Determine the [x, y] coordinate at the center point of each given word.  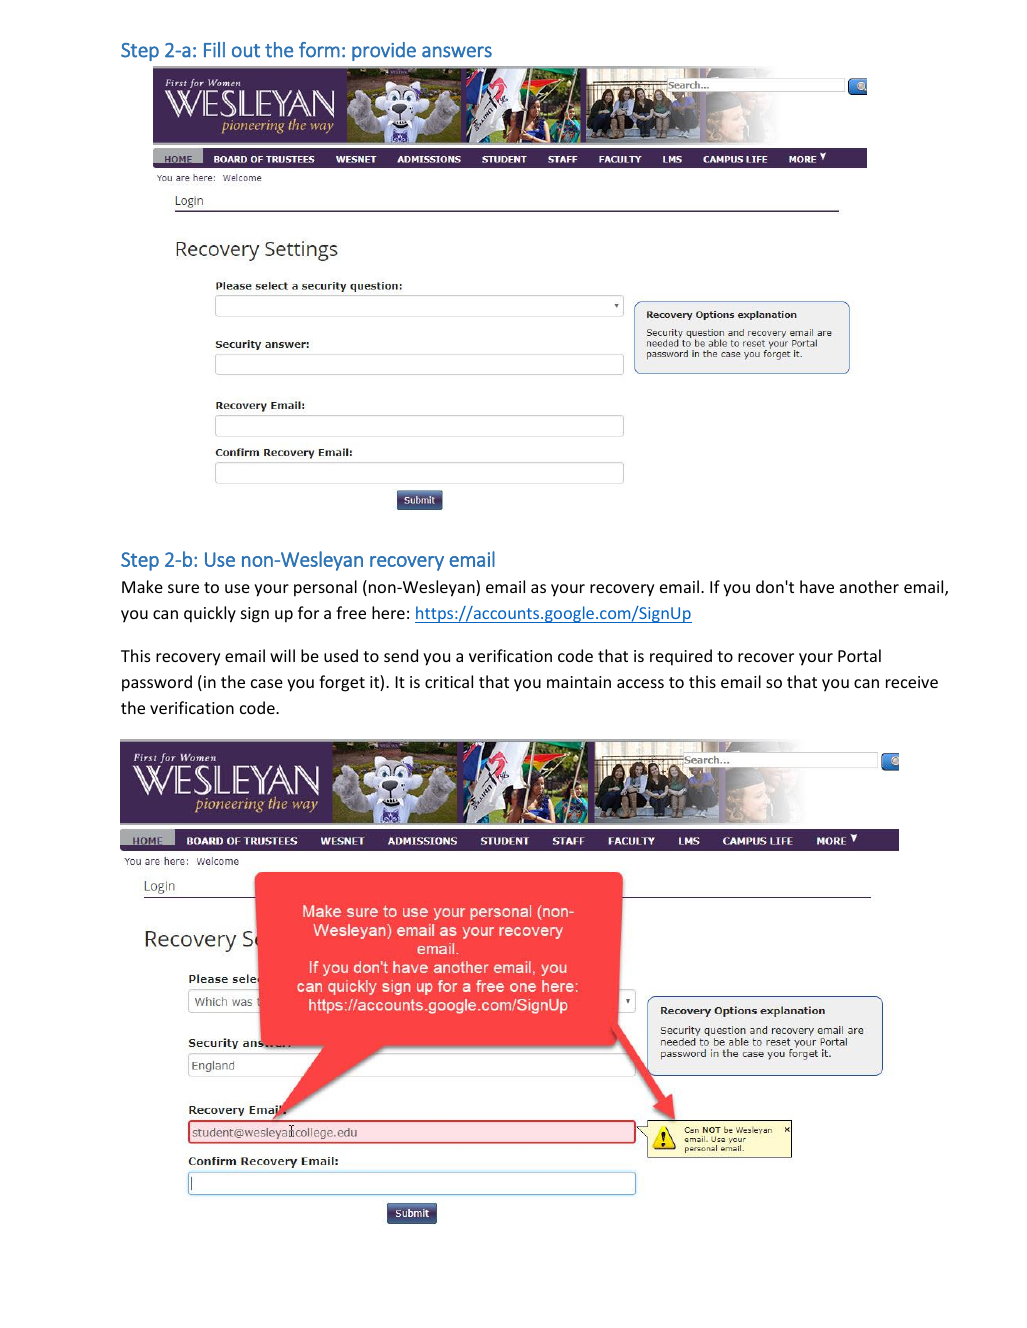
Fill [214, 50]
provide [384, 51]
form [319, 50]
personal [325, 588]
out [246, 51]
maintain [579, 682]
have [817, 586]
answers [457, 52]
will [282, 655]
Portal [859, 655]
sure [183, 588]
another [869, 586]
